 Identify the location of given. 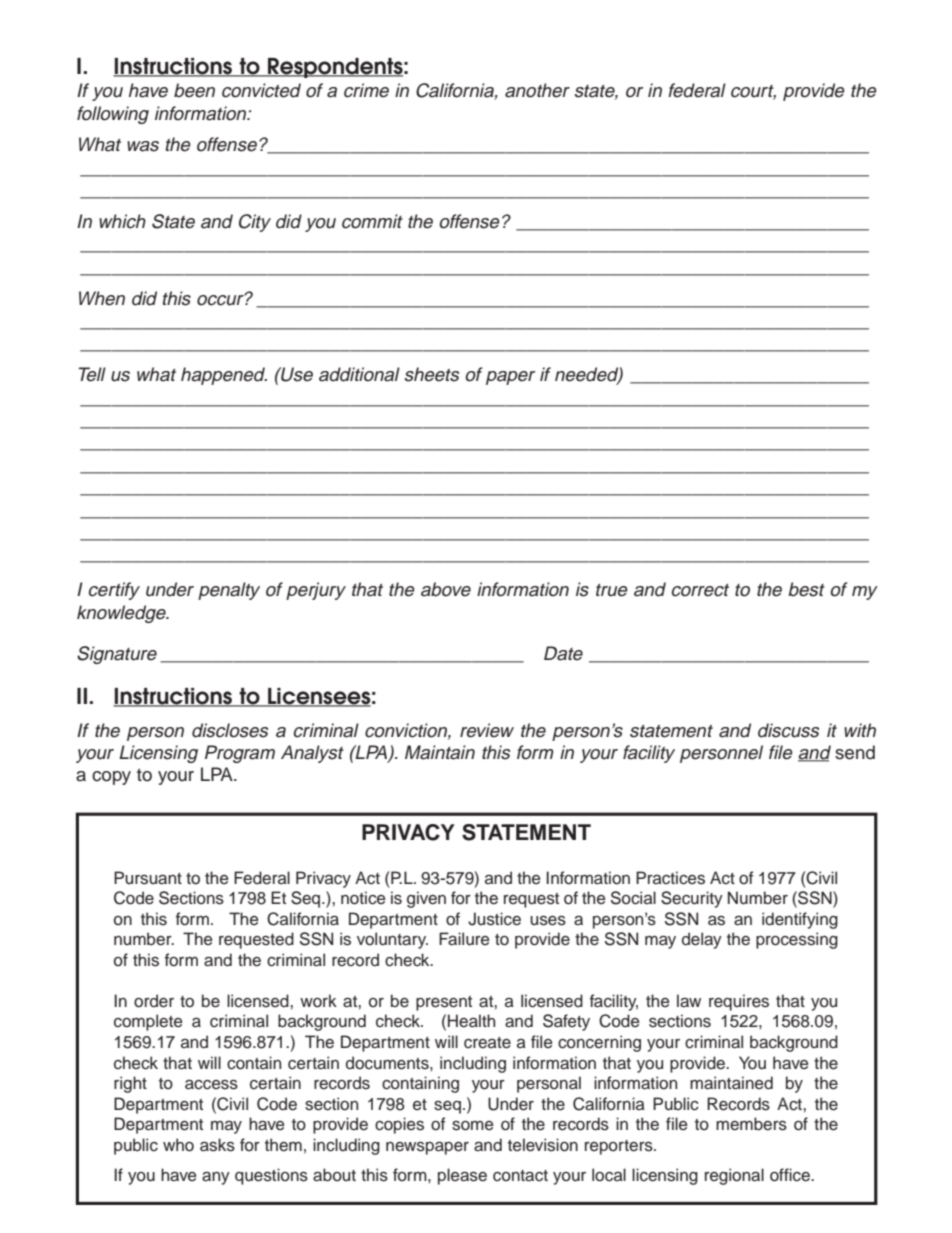
(426, 899).
